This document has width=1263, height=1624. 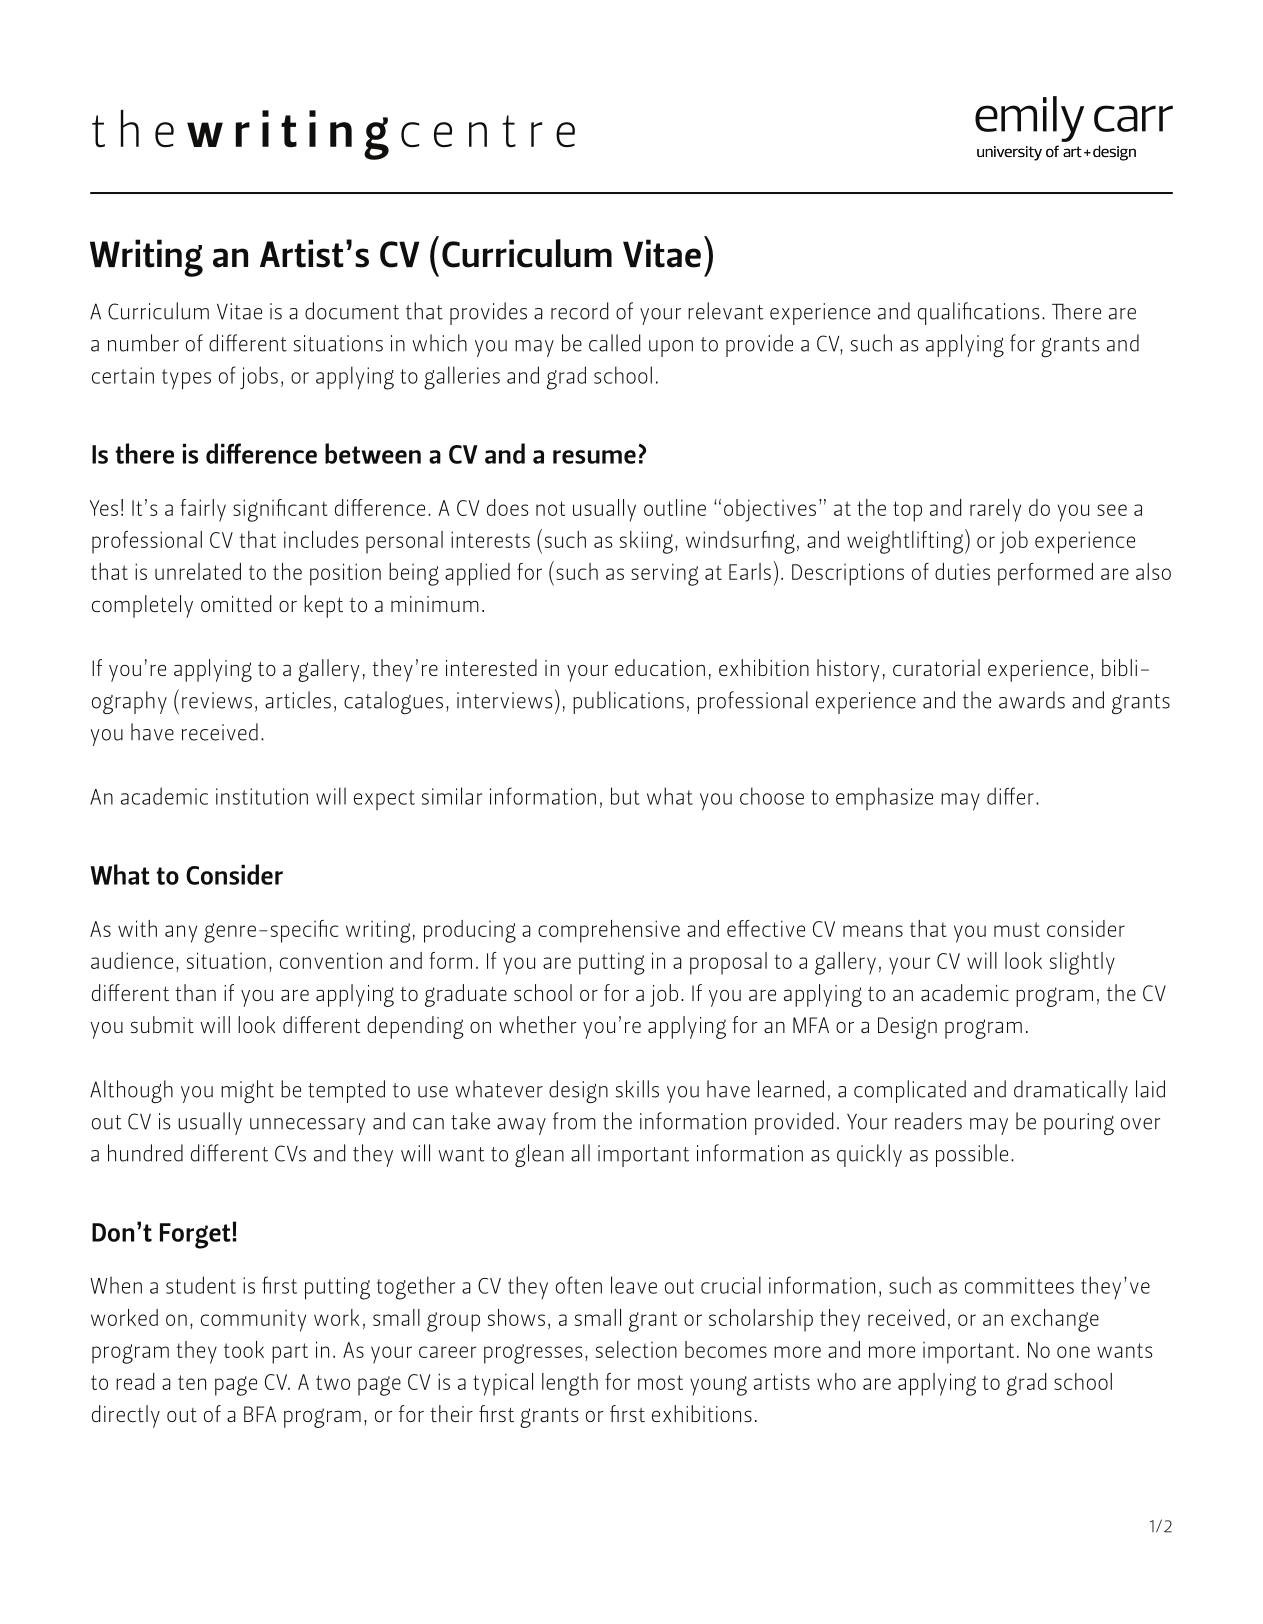 I want to click on centre, so click(x=488, y=131).
